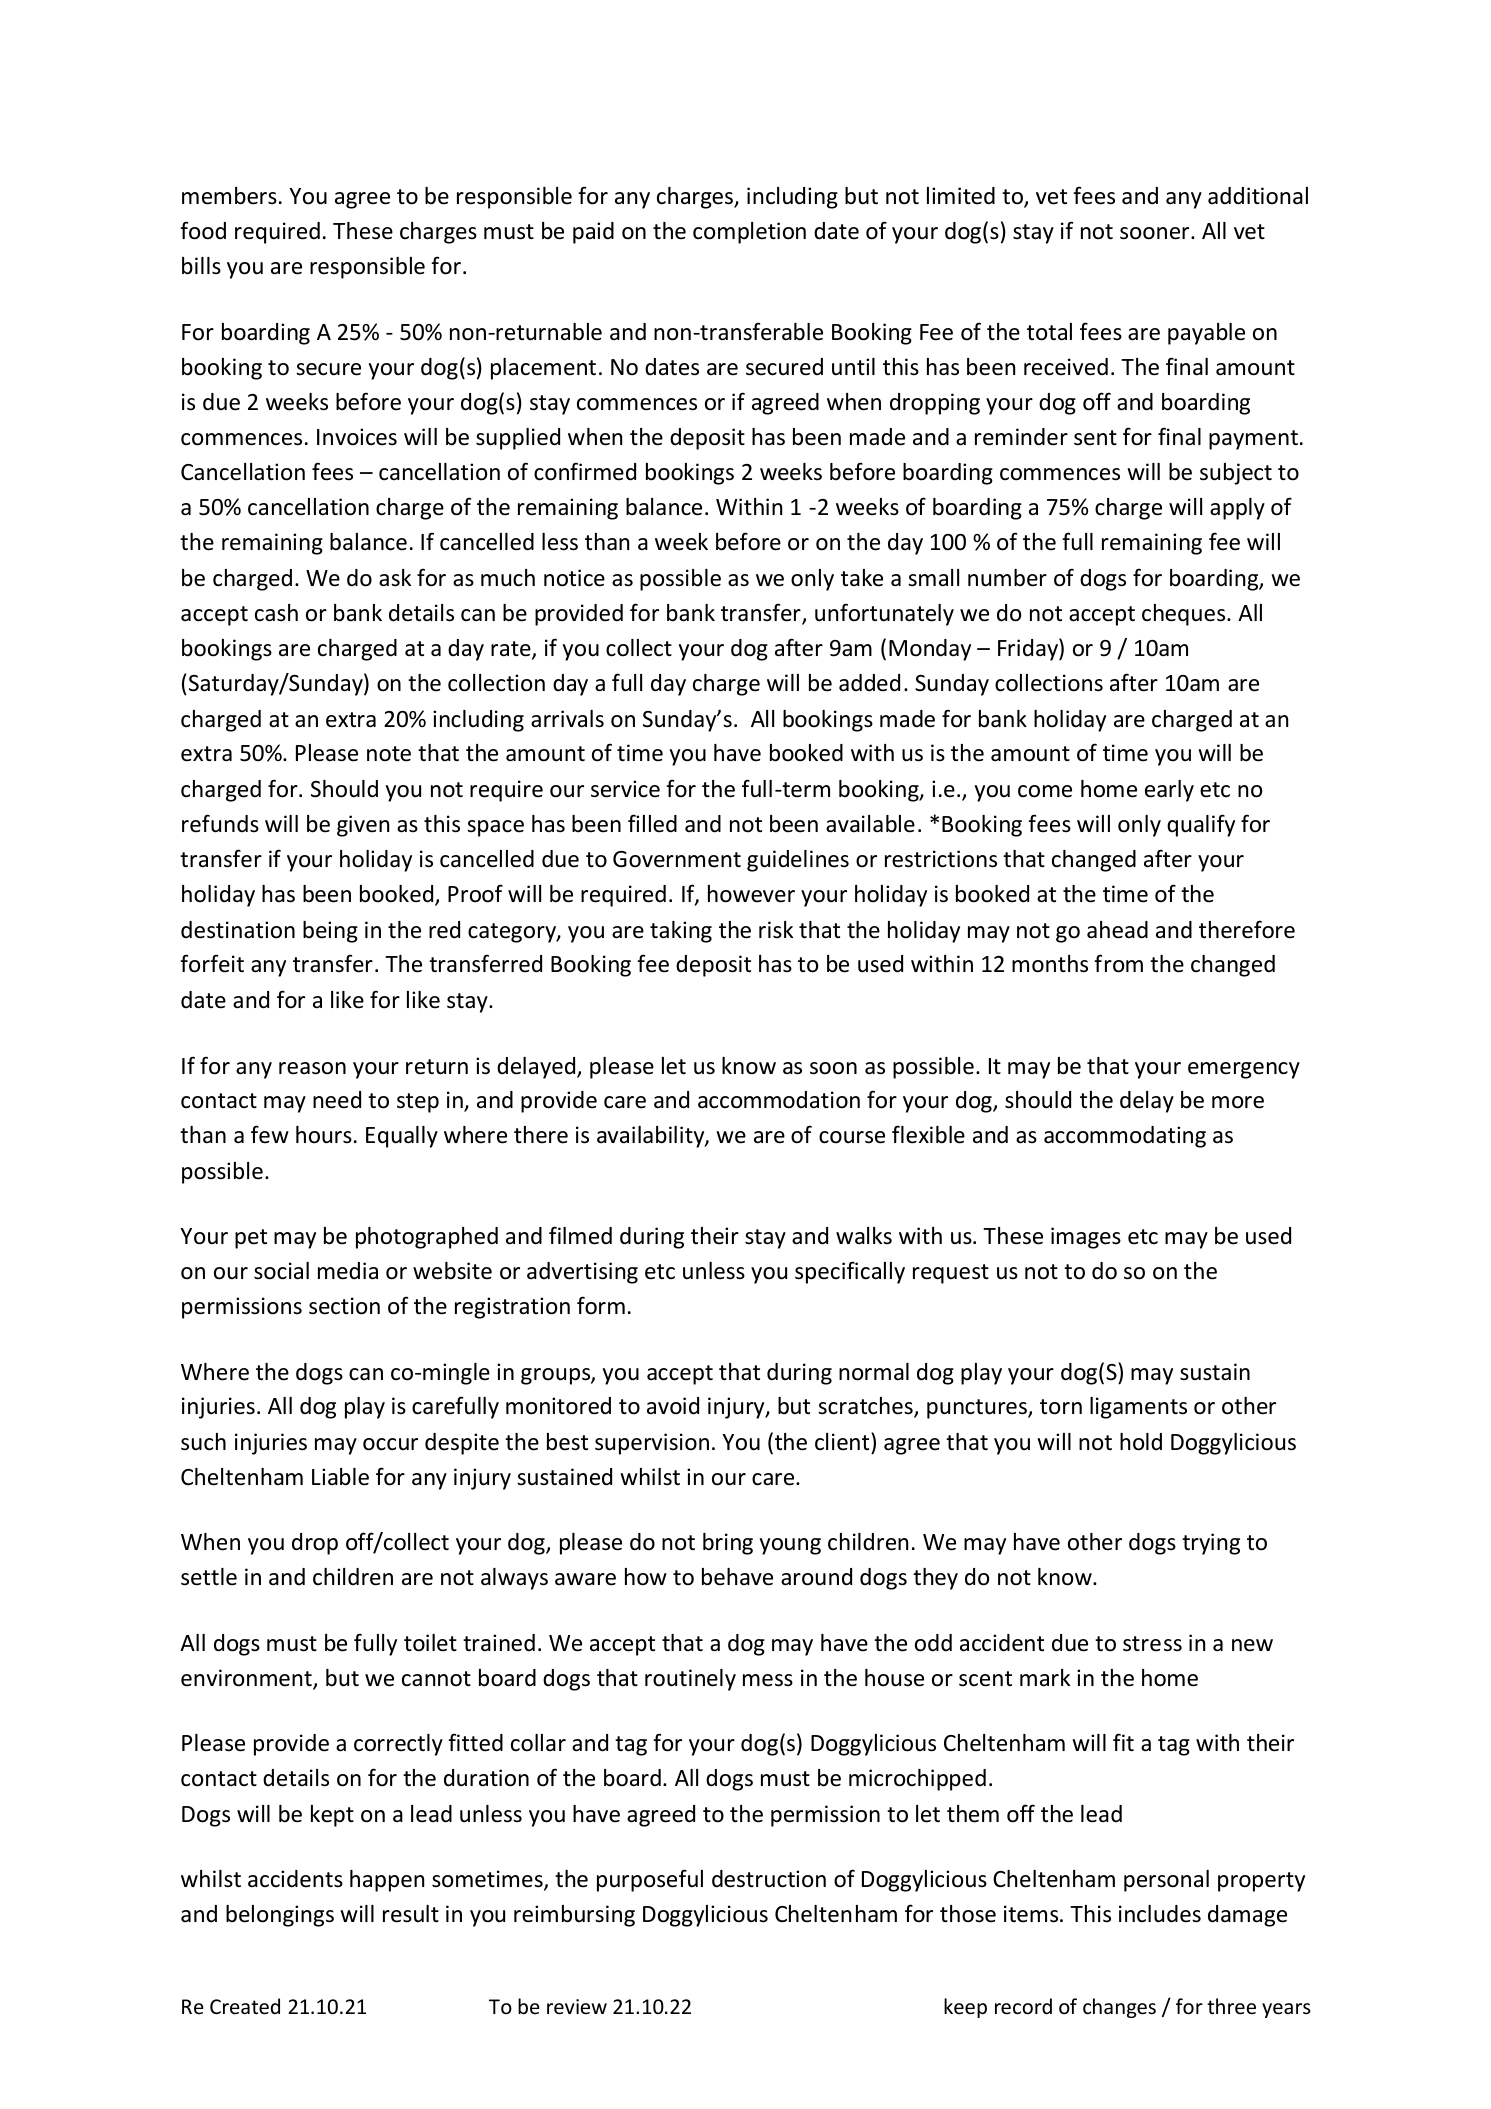  I want to click on stress, so click(1152, 1644).
